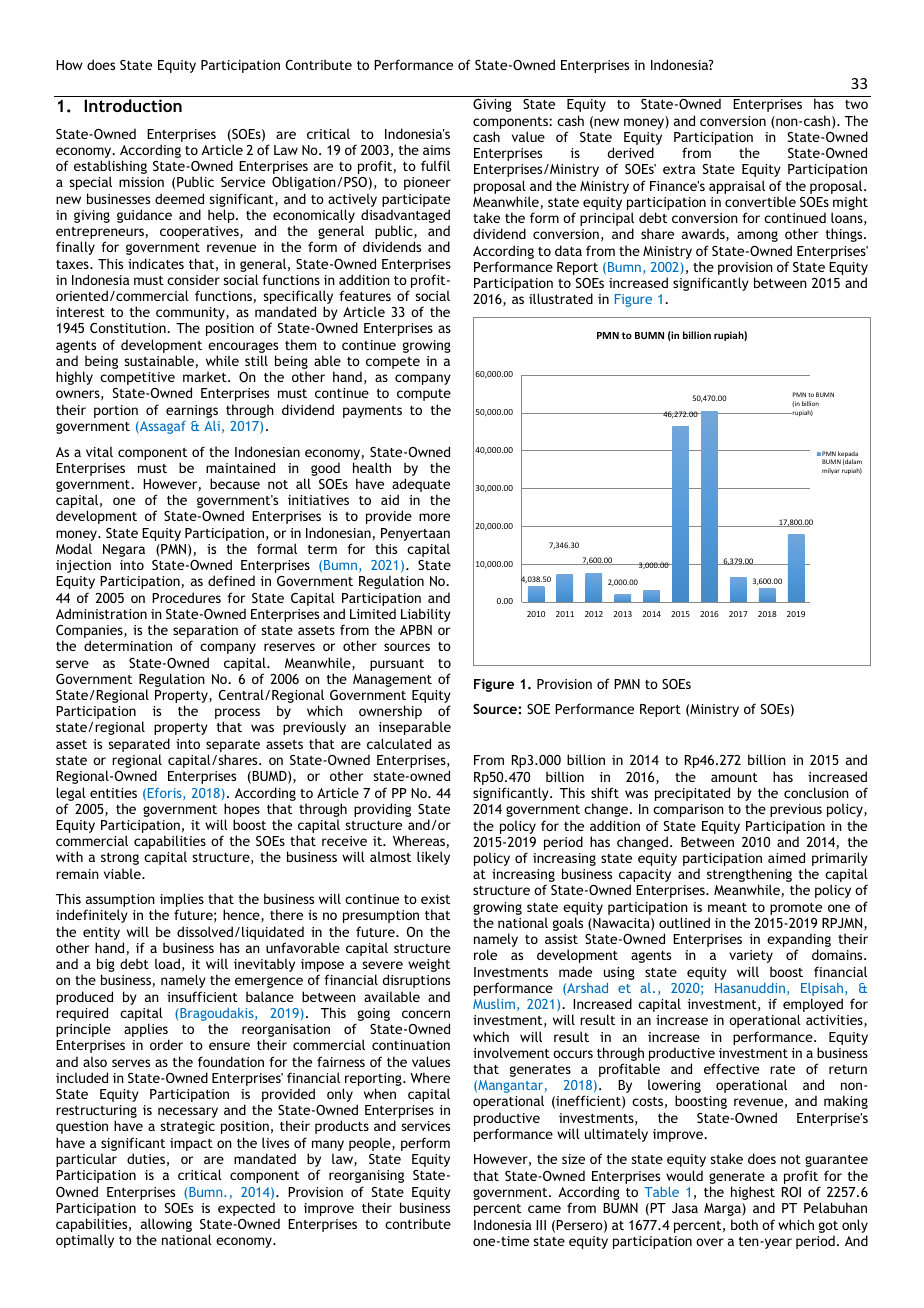 The width and height of the screenshot is (924, 1308). What do you see at coordinates (133, 105) in the screenshot?
I see `Introduction` at bounding box center [133, 105].
